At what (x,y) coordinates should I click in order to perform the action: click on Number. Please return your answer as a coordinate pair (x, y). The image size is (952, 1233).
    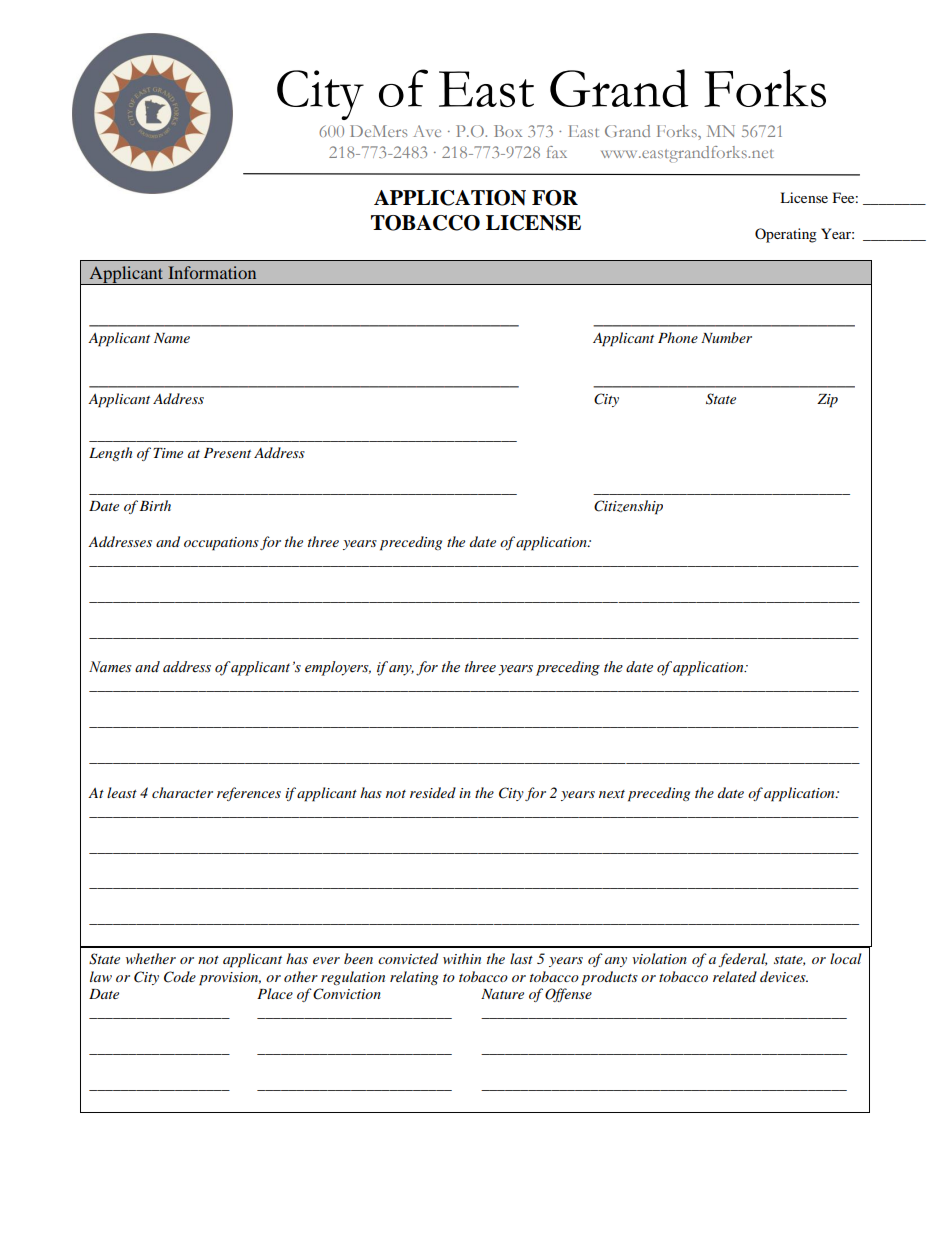
    Looking at the image, I should click on (726, 337).
